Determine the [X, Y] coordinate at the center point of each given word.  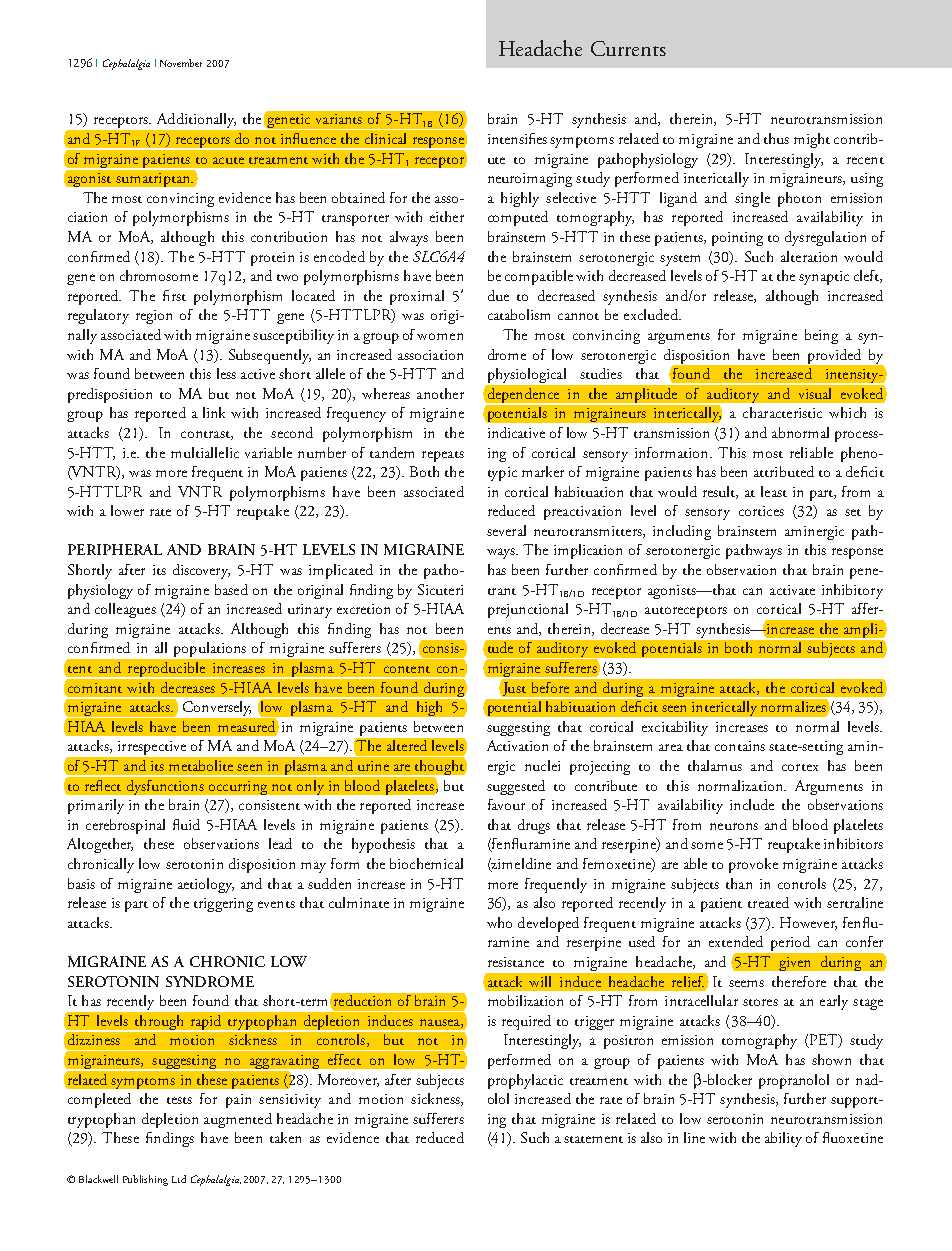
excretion [363, 609]
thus [776, 138]
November [181, 63]
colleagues [125, 610]
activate [792, 590]
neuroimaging [530, 180]
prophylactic [525, 1081]
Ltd [179, 1179]
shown [831, 1059]
